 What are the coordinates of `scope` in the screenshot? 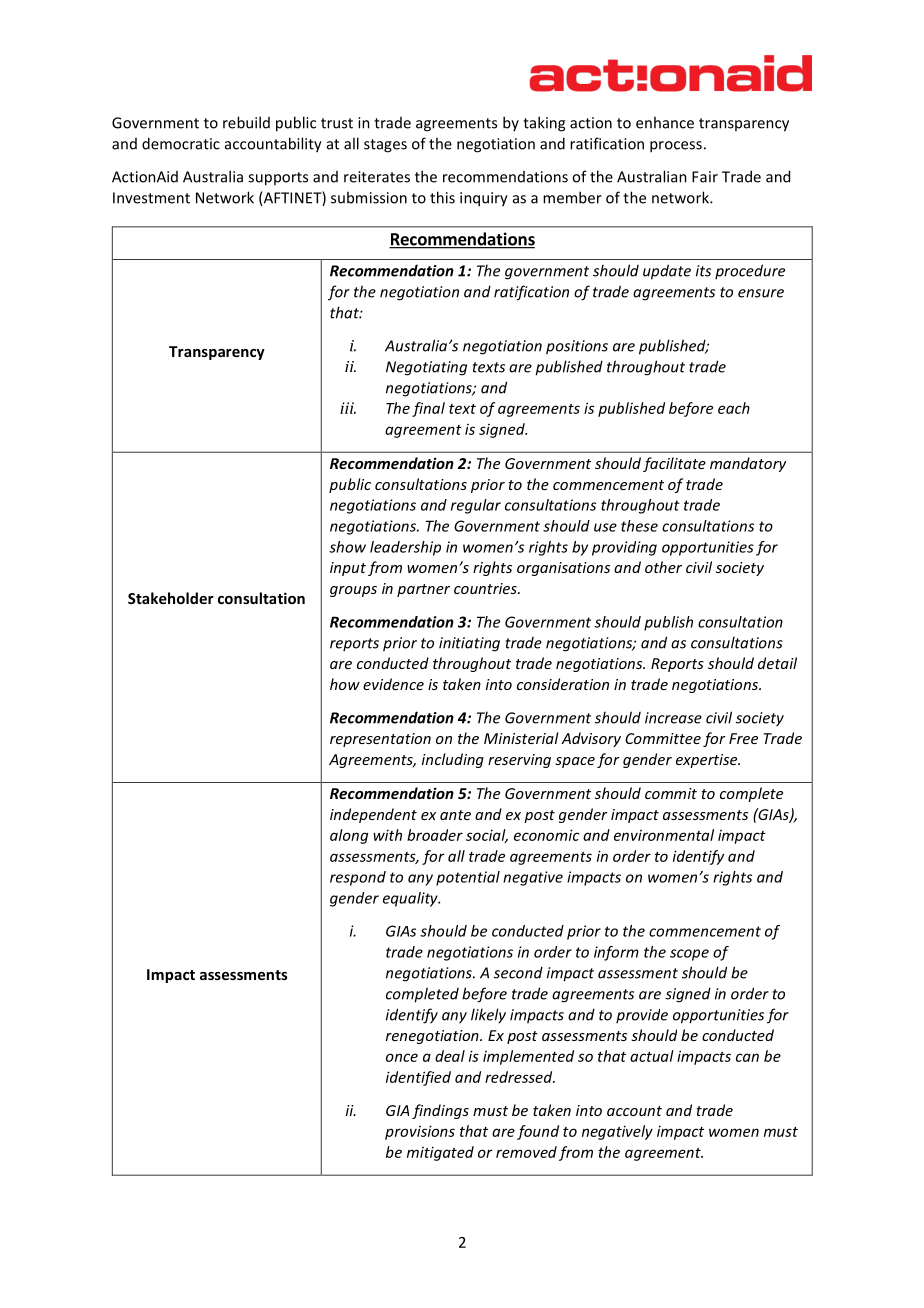 It's located at (689, 955).
